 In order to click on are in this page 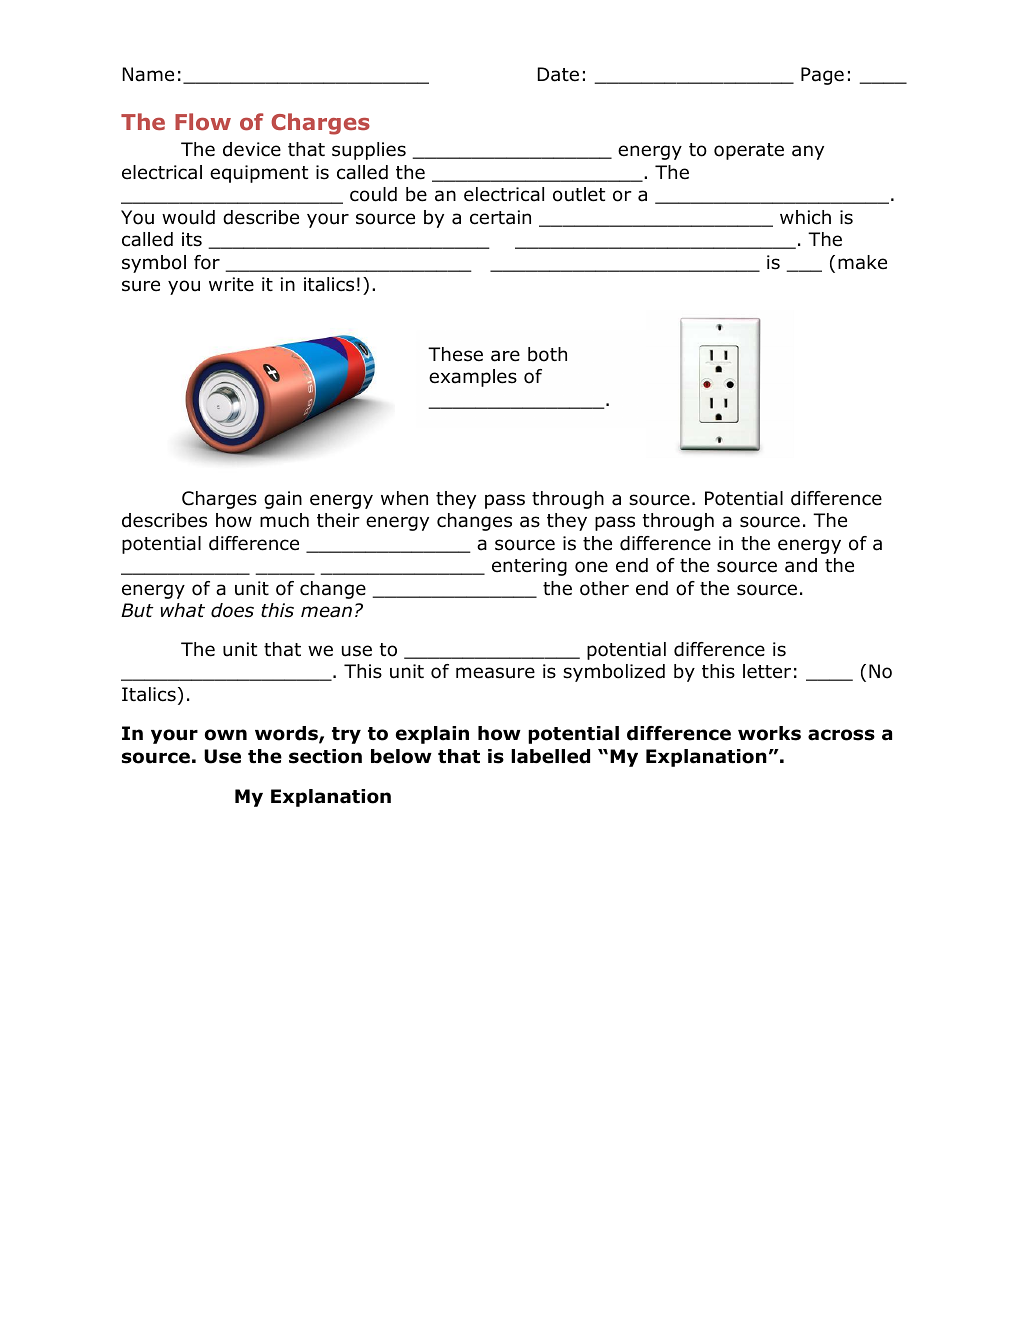, I will do `click(505, 356)`.
